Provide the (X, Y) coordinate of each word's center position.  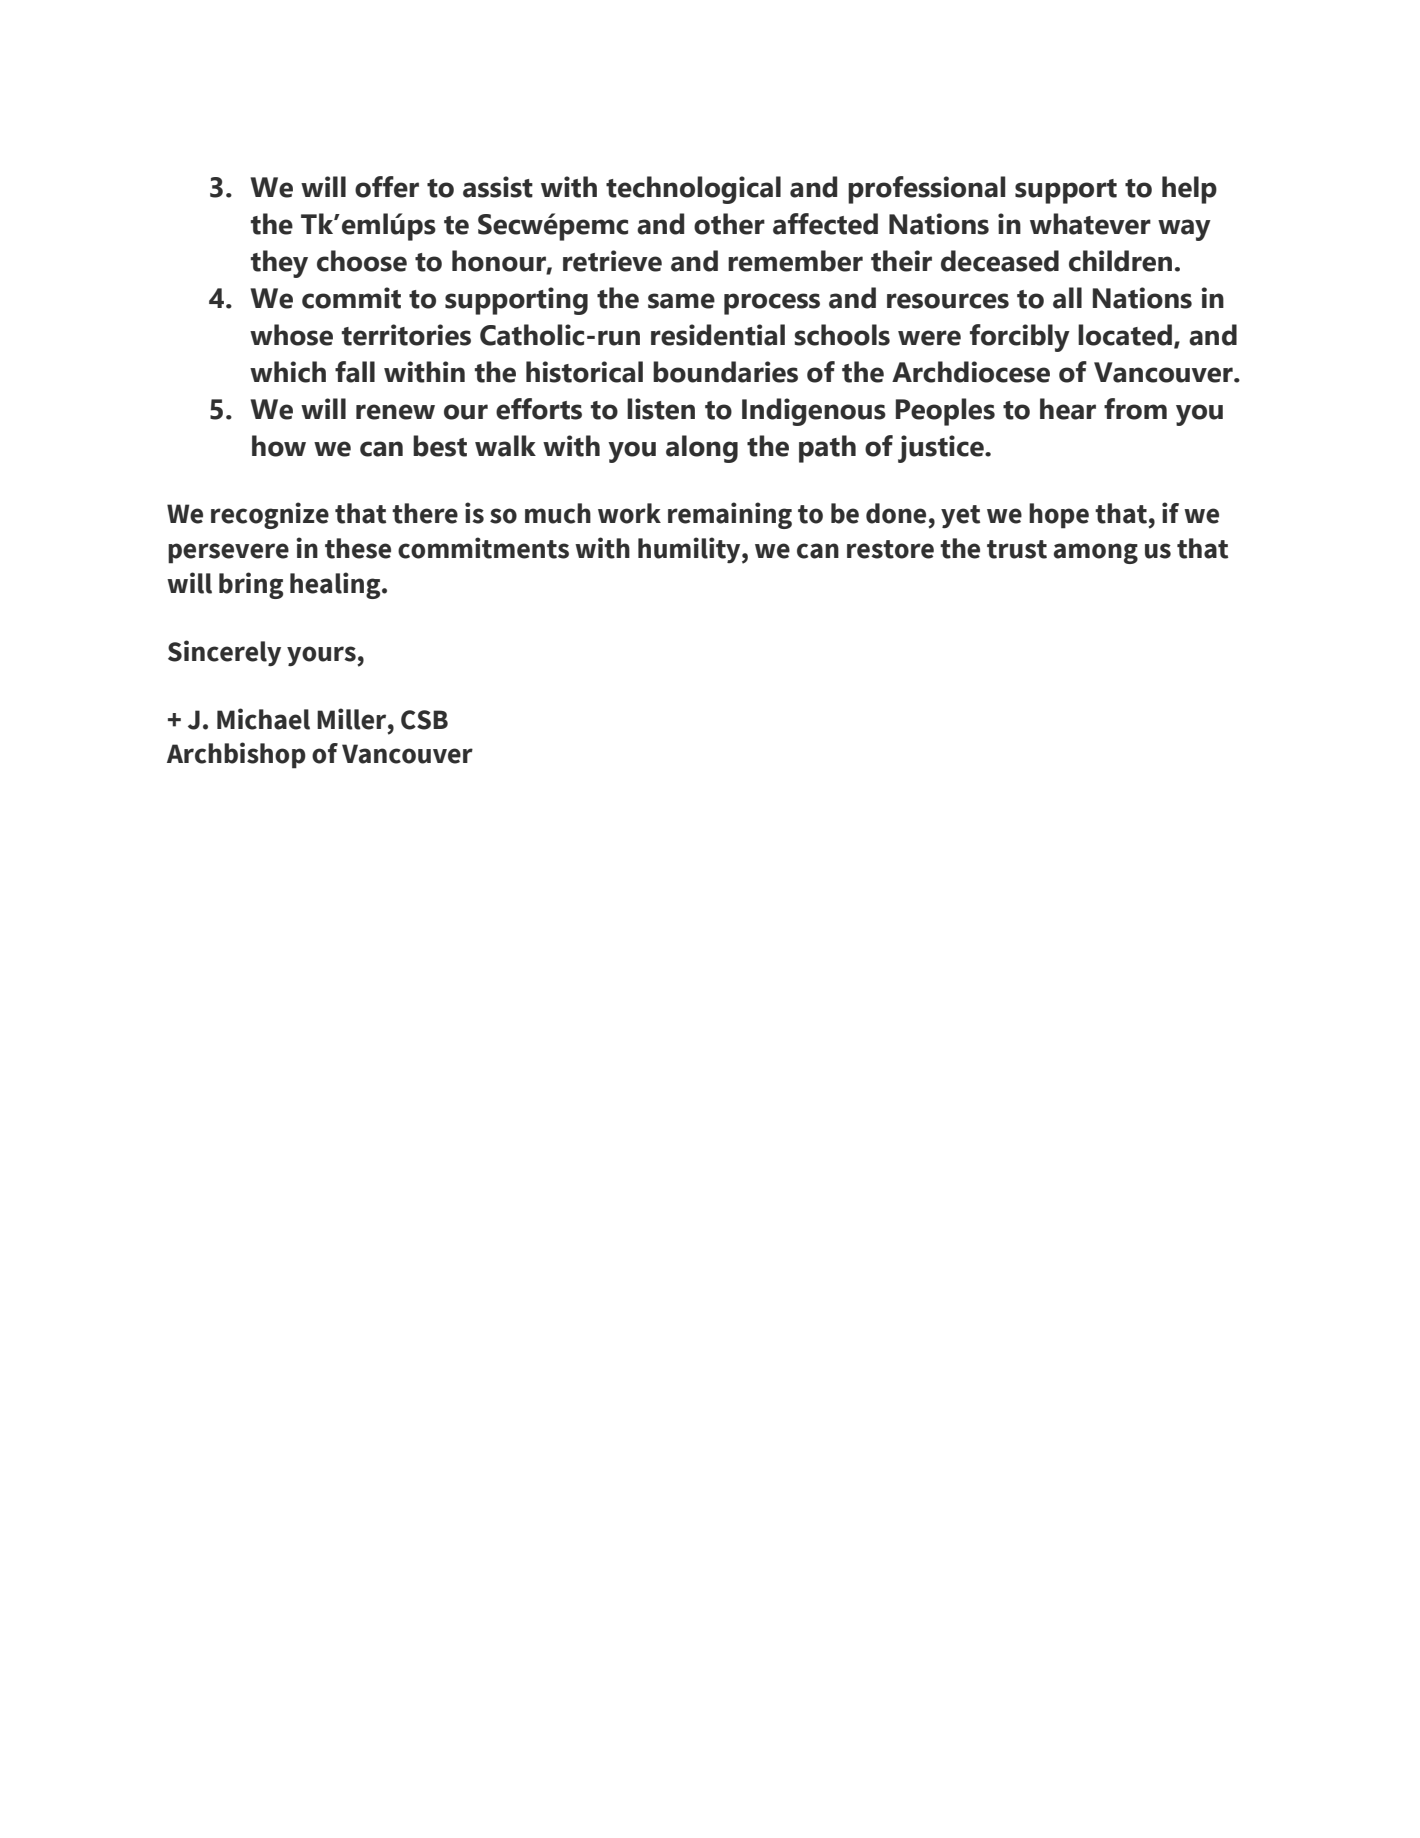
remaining (730, 515)
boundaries (725, 372)
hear (1068, 409)
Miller (353, 719)
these (358, 548)
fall (355, 372)
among (1095, 553)
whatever (1090, 224)
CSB (424, 720)
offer (387, 187)
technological (693, 190)
